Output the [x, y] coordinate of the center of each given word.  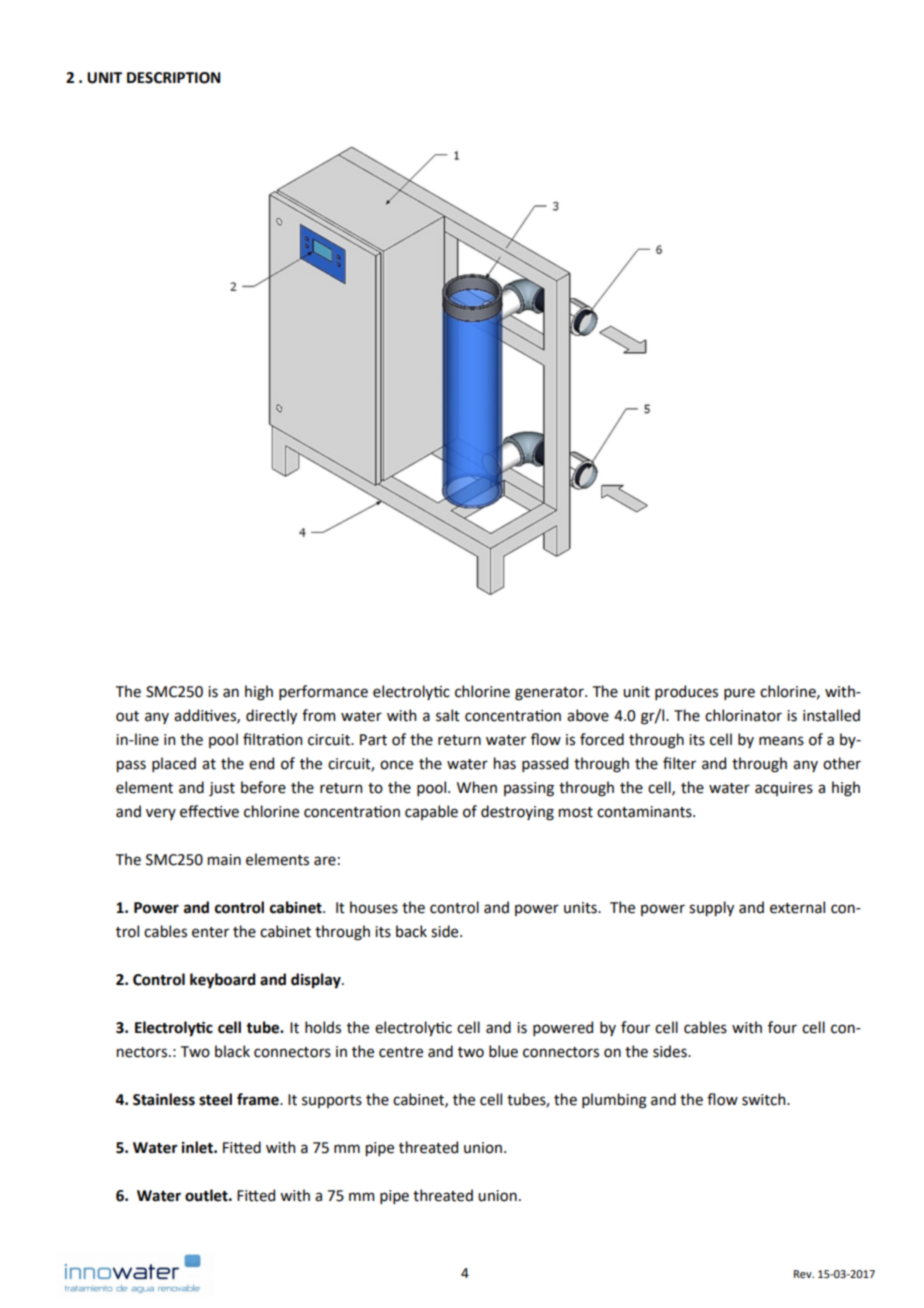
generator [550, 694]
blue [503, 1051]
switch [765, 1099]
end [261, 763]
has [505, 763]
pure [739, 694]
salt [448, 715]
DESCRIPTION [173, 78]
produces [686, 692]
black [232, 1051]
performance [323, 692]
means [781, 741]
